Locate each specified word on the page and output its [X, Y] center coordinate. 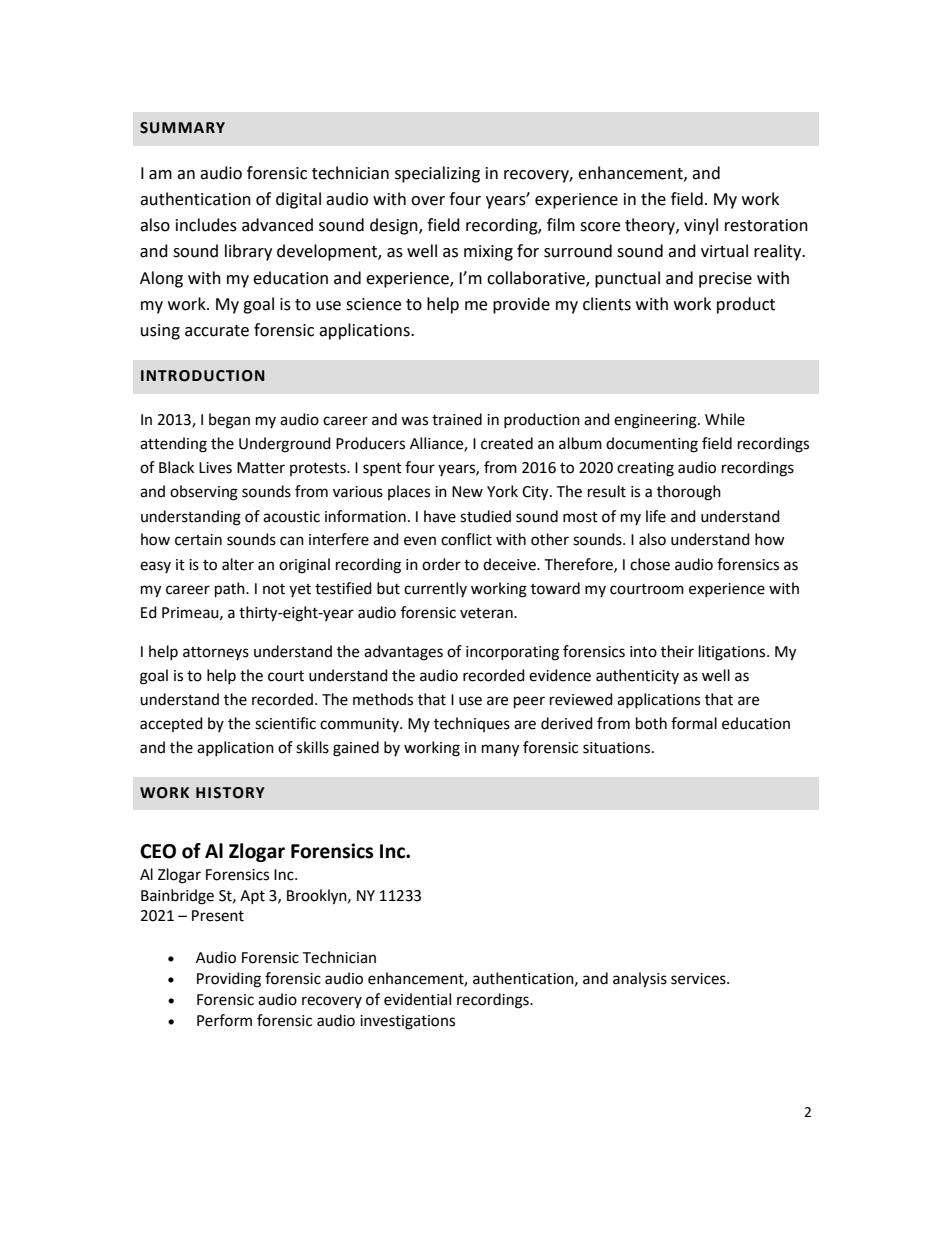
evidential [417, 999]
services [699, 979]
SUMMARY [182, 128]
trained [457, 419]
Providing [229, 980]
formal [694, 723]
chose [650, 564]
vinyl [701, 226]
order [441, 564]
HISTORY [230, 793]
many [500, 750]
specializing [437, 174]
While [725, 419]
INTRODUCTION [203, 376]
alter [238, 564]
